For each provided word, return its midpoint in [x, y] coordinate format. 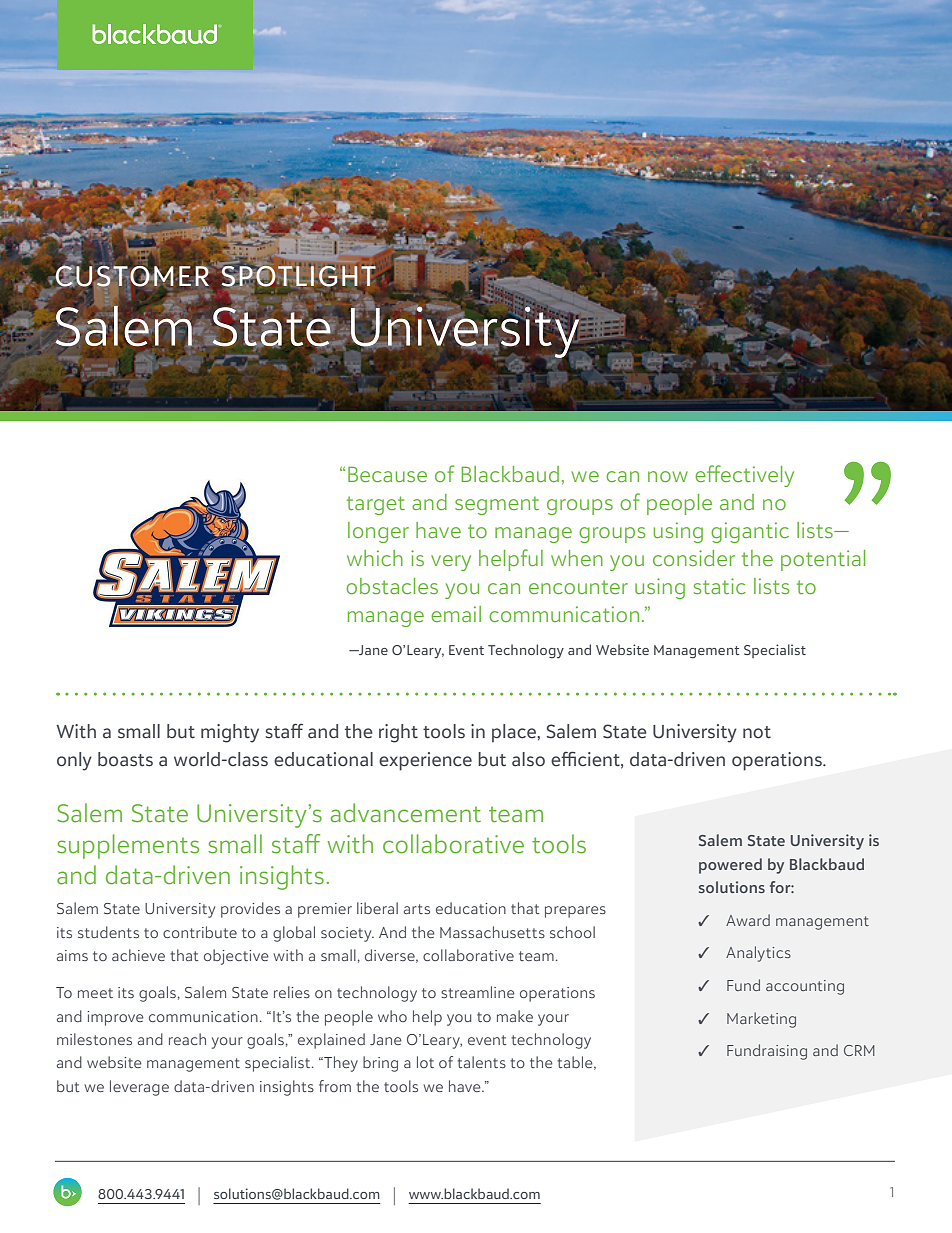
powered [730, 866]
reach [187, 1039]
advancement [406, 813]
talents [481, 1062]
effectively [744, 476]
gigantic [750, 532]
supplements [128, 846]
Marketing [761, 1020]
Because [387, 474]
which [375, 558]
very [451, 563]
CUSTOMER [132, 276]
